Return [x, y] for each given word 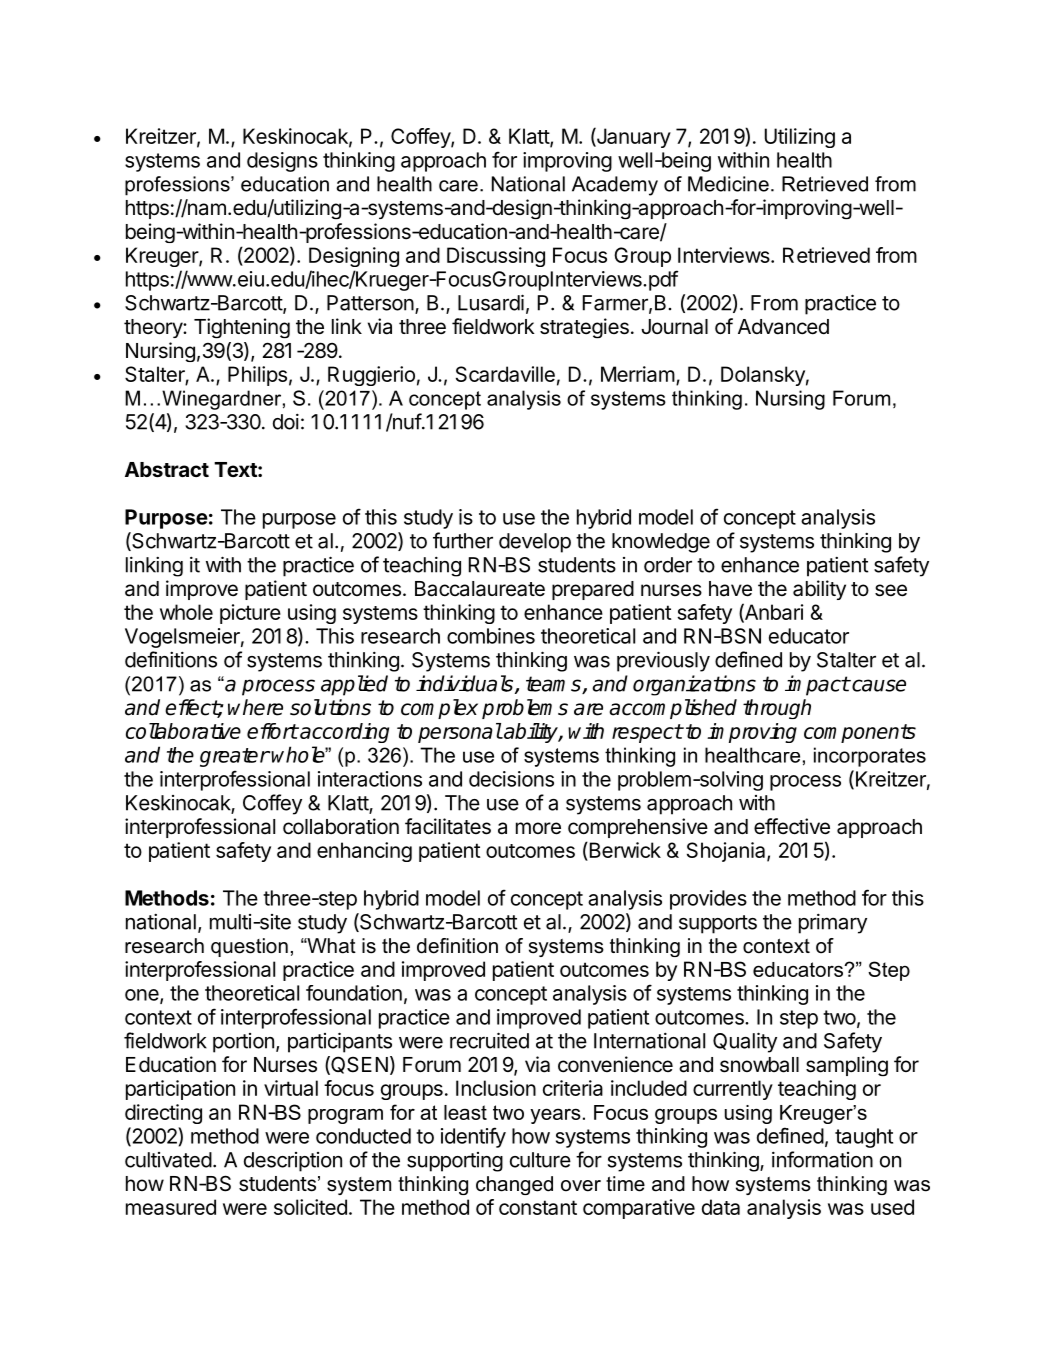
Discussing [496, 257]
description [293, 1162]
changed [514, 1185]
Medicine [728, 184]
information [822, 1159]
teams [554, 685]
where [255, 707]
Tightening [242, 328]
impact [817, 685]
